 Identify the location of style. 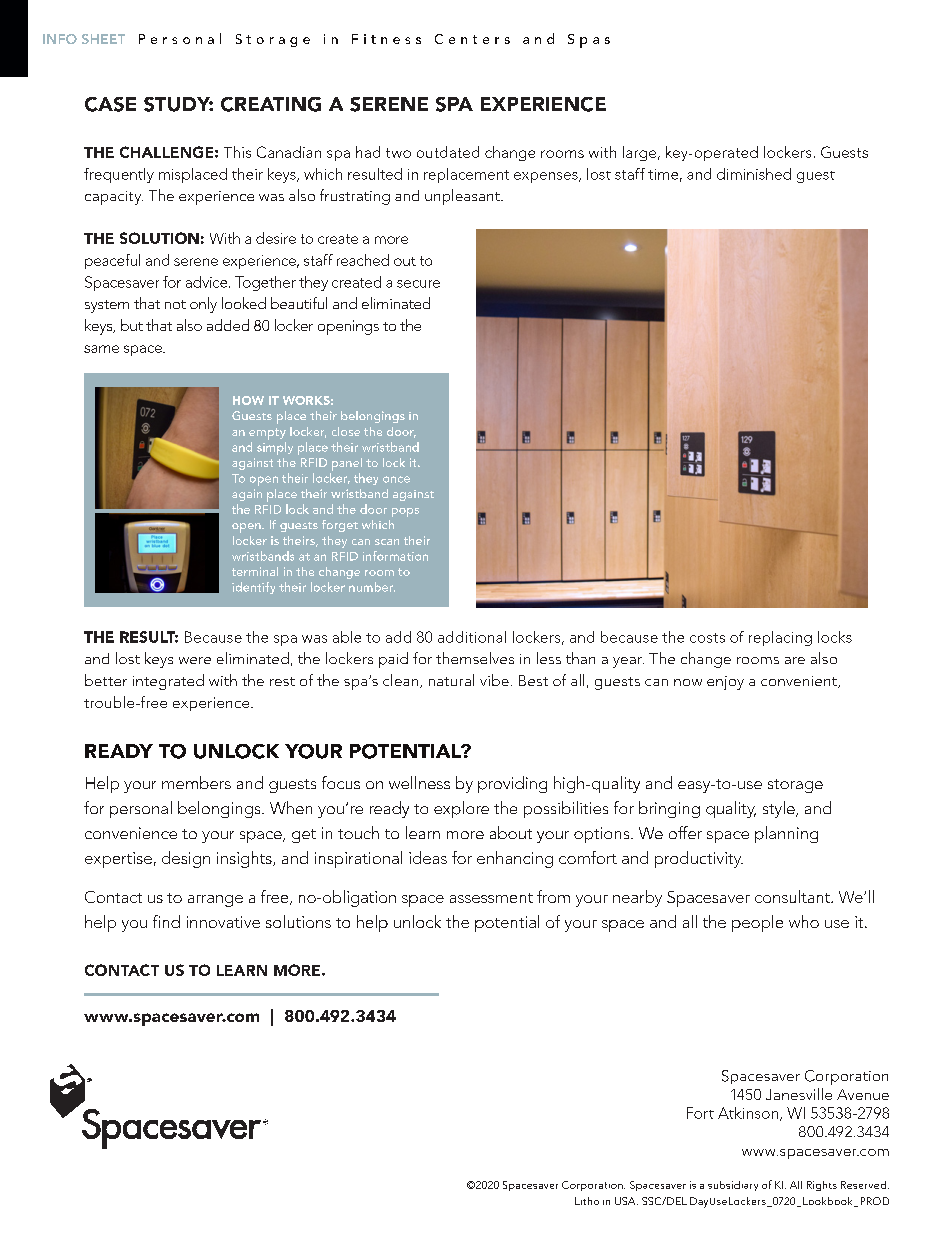
(780, 809).
